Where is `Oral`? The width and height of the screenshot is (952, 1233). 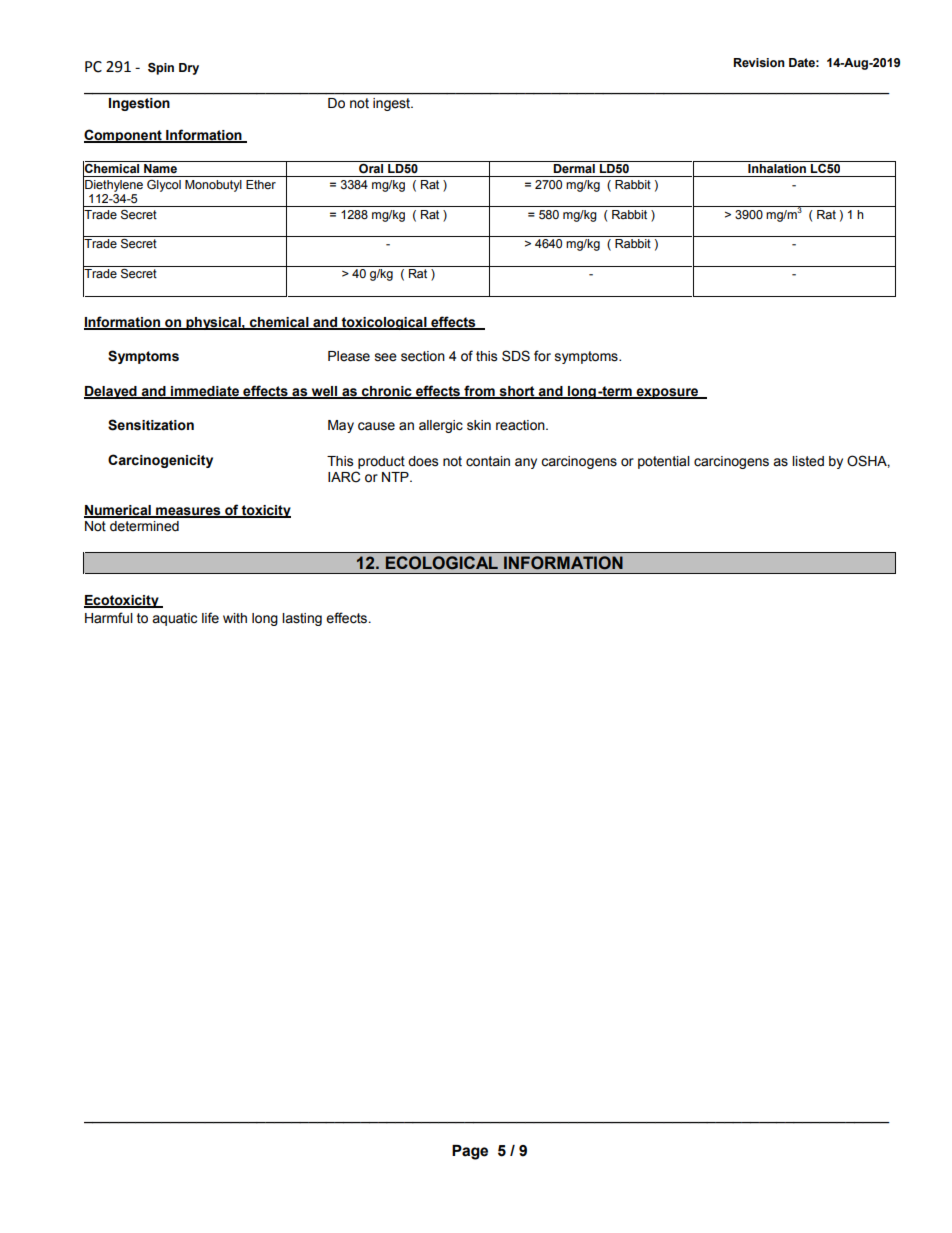
Oral is located at coordinates (371, 167).
